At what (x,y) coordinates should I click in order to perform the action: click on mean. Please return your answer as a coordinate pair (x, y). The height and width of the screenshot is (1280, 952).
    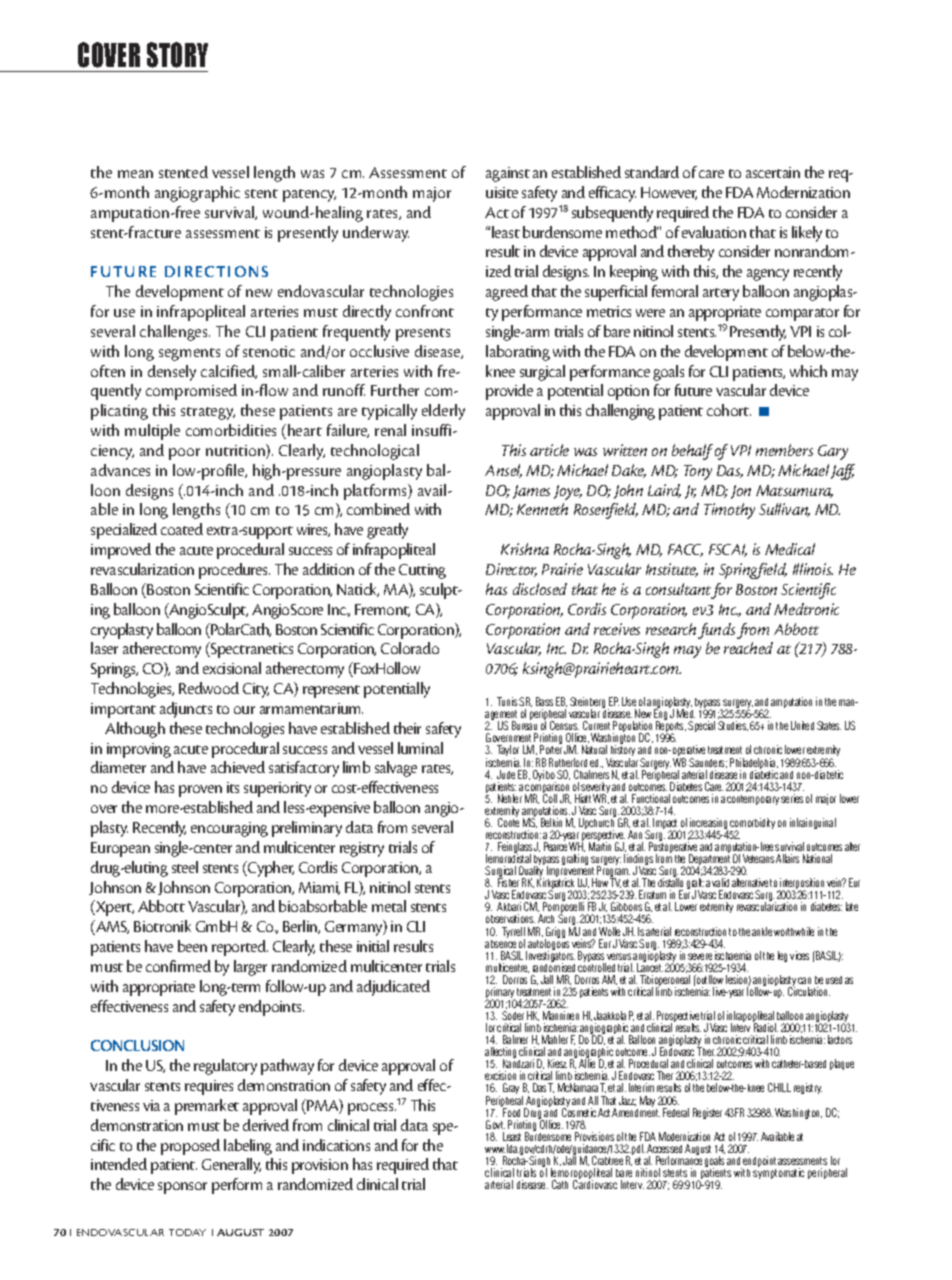
    Looking at the image, I should click on (135, 174).
